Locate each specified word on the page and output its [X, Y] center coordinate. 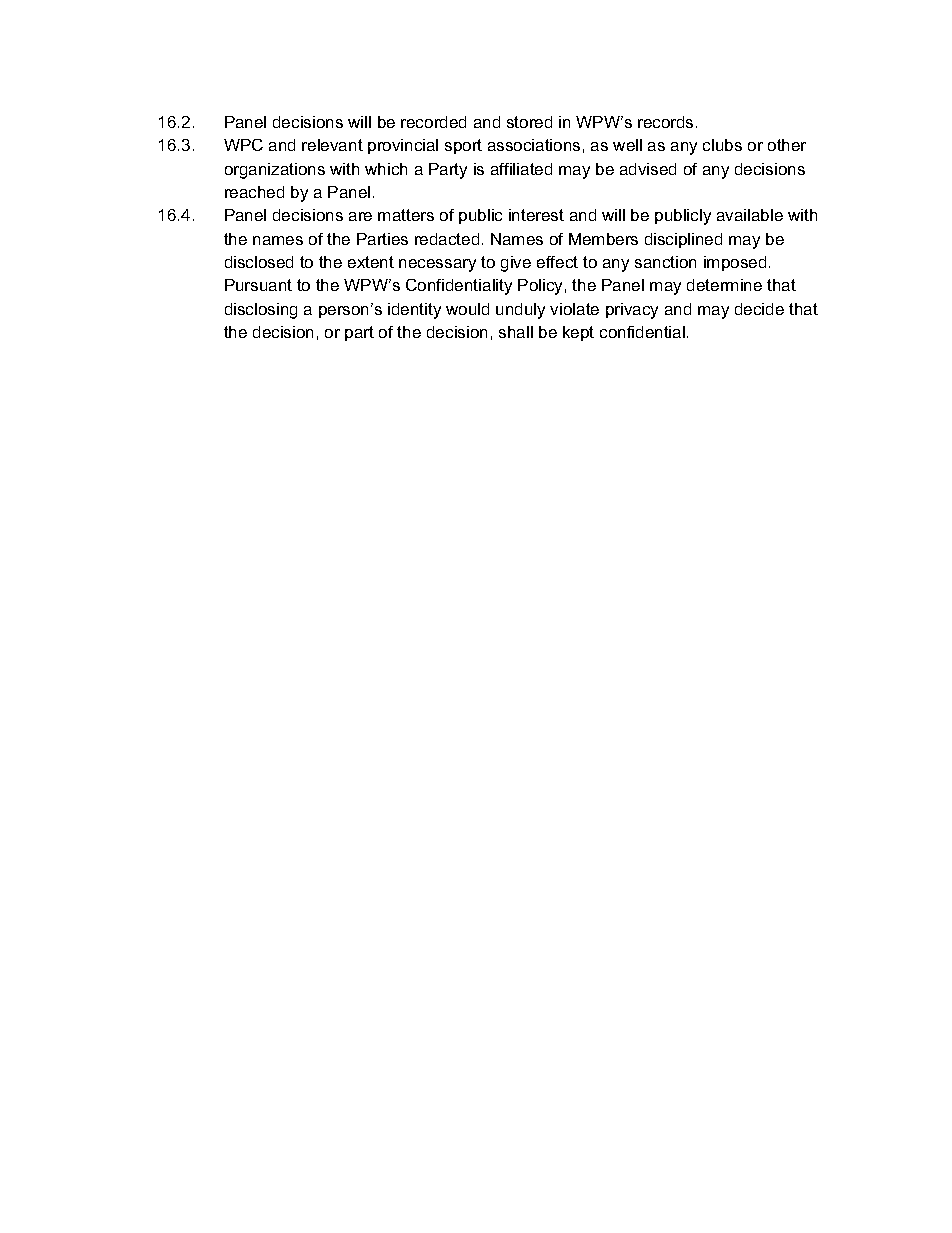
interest [536, 215]
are [360, 216]
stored [529, 122]
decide [759, 309]
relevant [332, 145]
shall [516, 332]
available [750, 215]
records [665, 122]
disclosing [261, 311]
